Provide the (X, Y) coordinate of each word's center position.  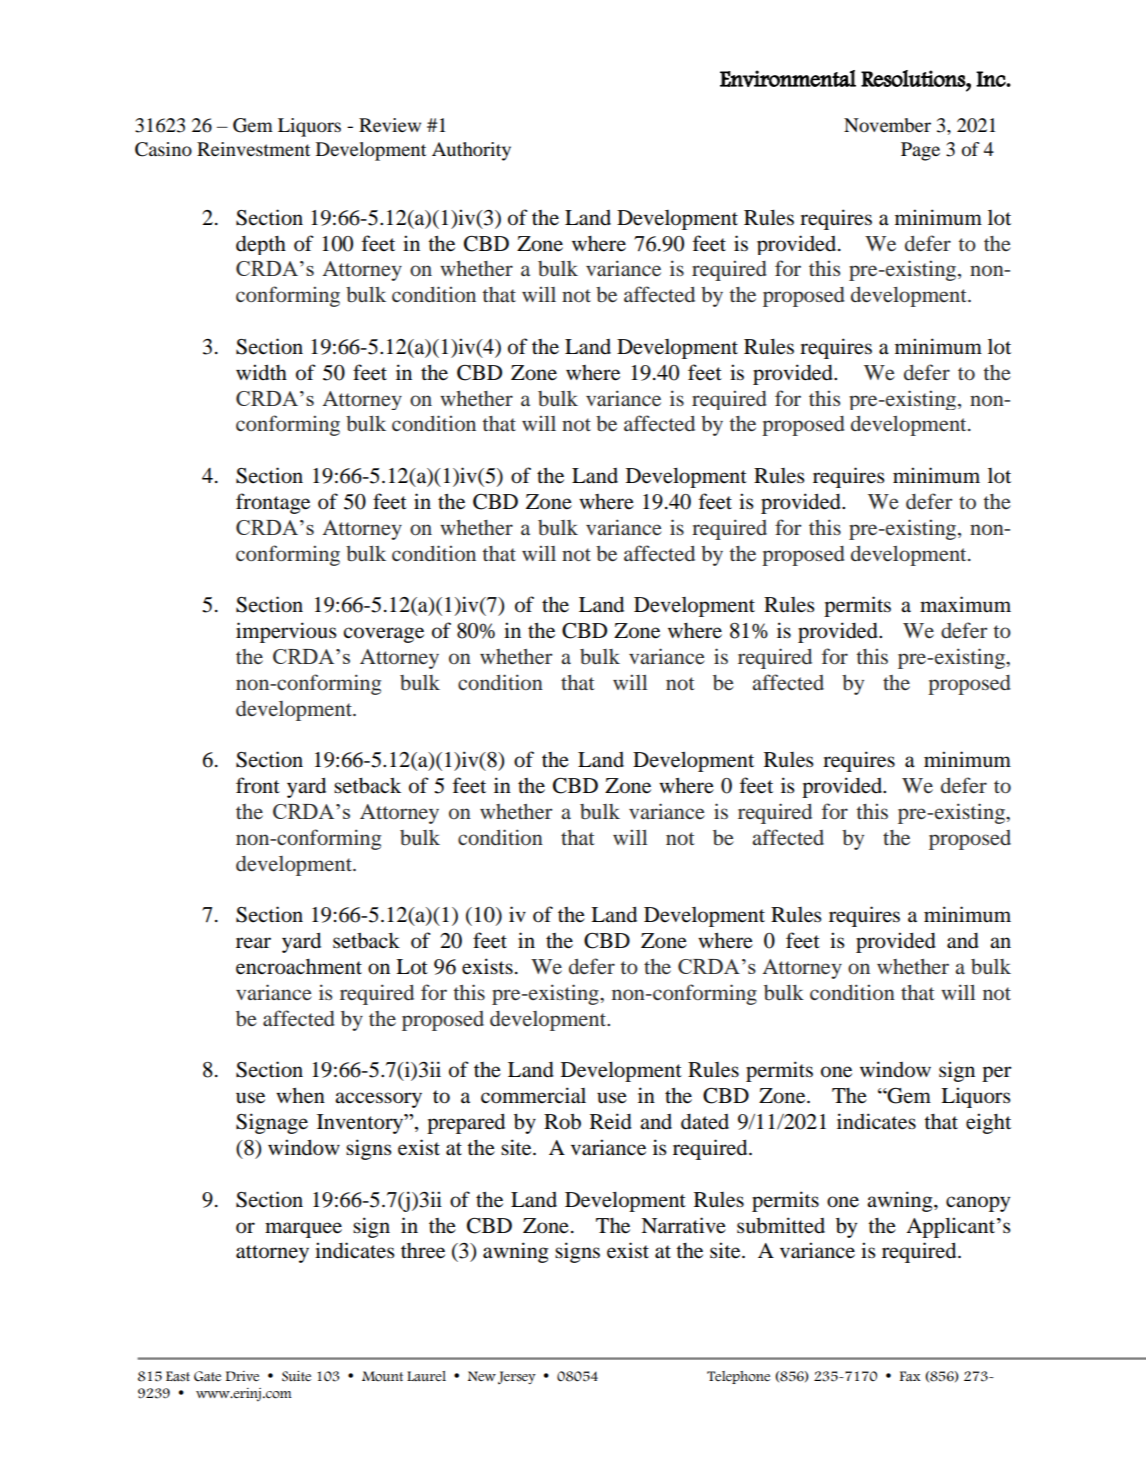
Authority (471, 151)
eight (988, 1123)
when (300, 1095)
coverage (383, 635)
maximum (965, 604)
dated (705, 1122)
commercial (533, 1095)
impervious (286, 632)
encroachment (299, 967)
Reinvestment (253, 149)
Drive (242, 1376)
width (261, 372)
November (887, 125)
